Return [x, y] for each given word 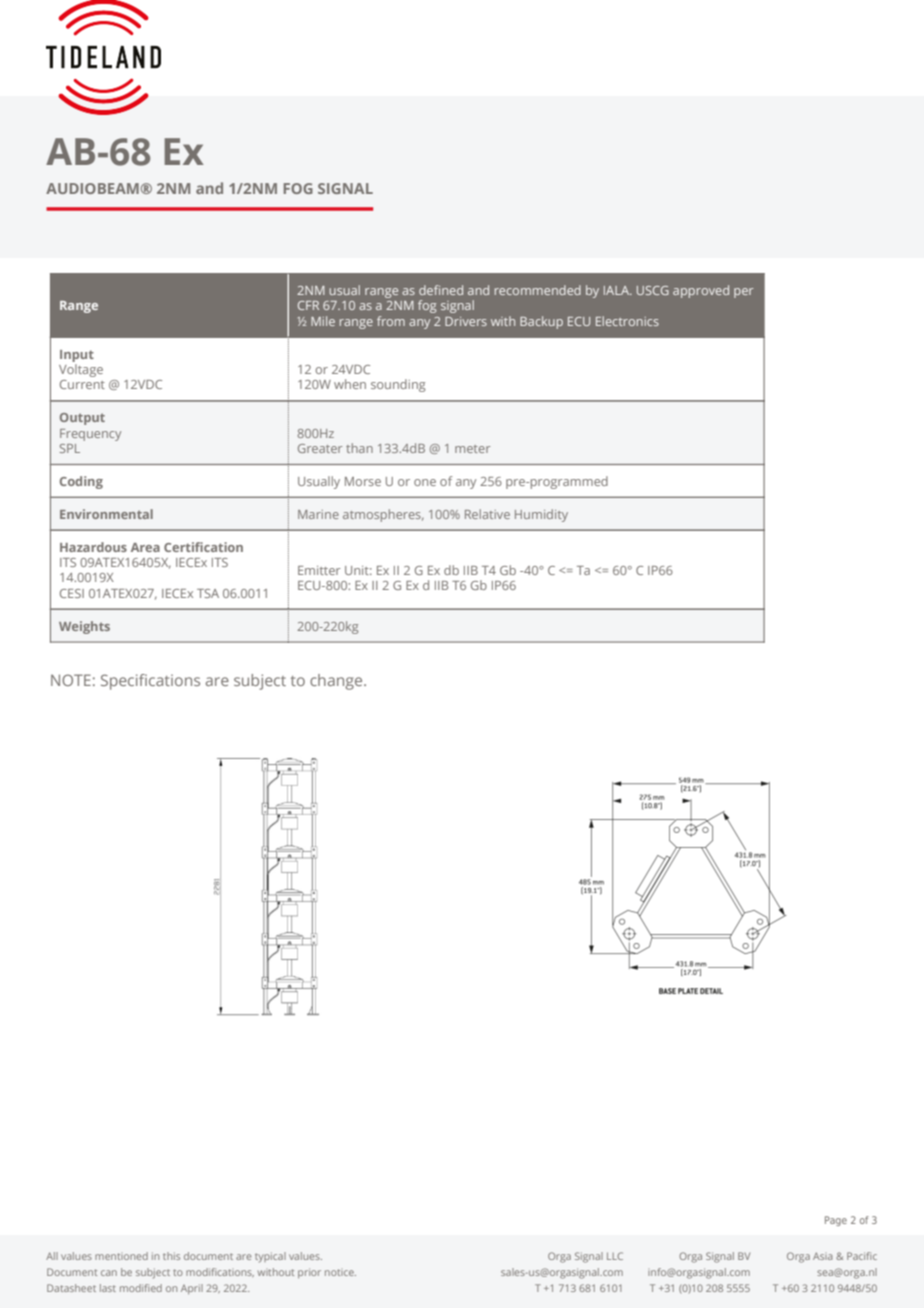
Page [836, 1221]
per [744, 293]
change [337, 682]
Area [145, 547]
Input [77, 356]
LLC [615, 1256]
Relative [487, 514]
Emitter [319, 570]
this [171, 1256]
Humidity [541, 515]
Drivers [466, 321]
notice [340, 1272]
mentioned [121, 1256]
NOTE [71, 680]
